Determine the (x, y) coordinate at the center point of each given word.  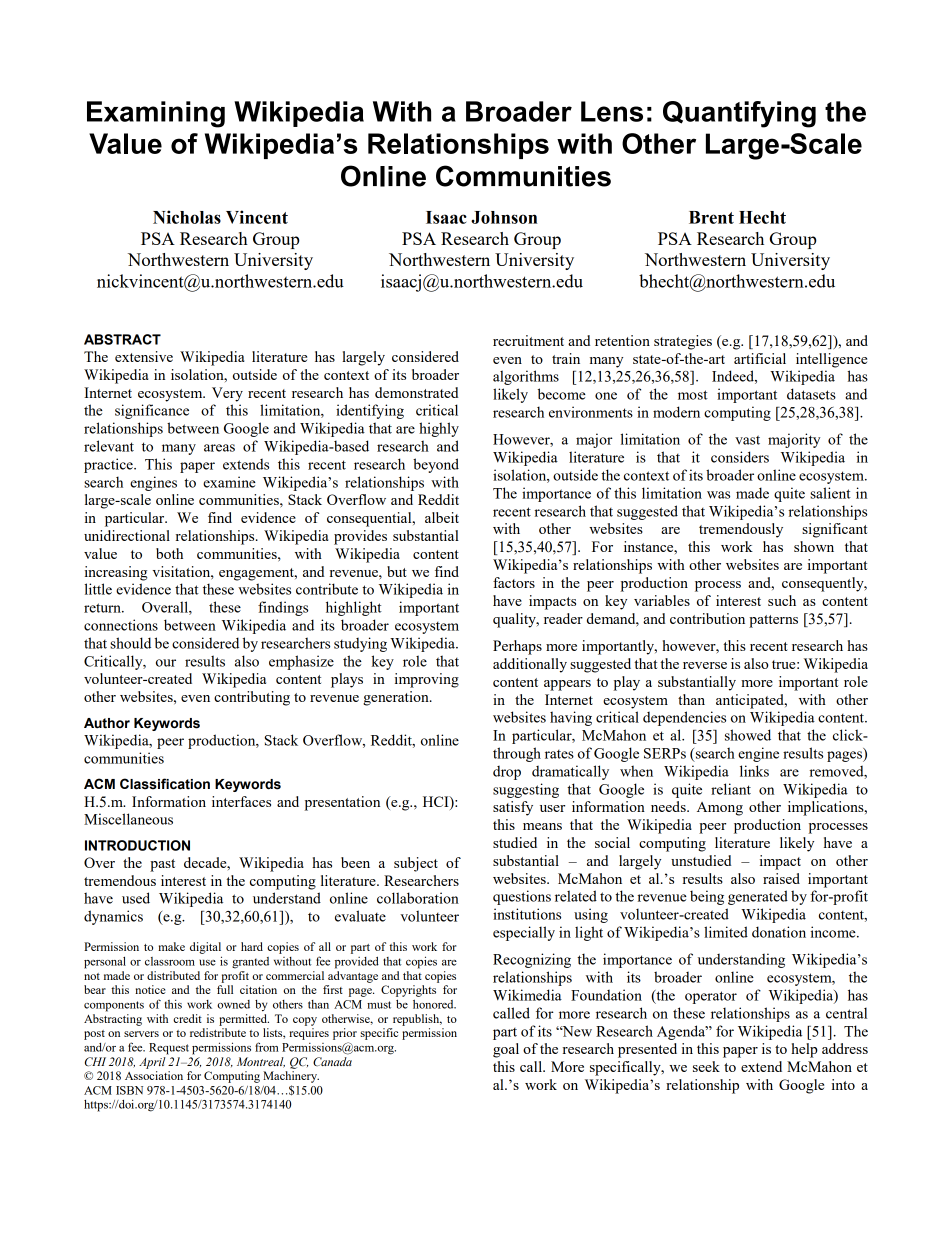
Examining (156, 114)
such (782, 600)
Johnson (504, 217)
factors (514, 582)
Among (720, 809)
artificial (760, 358)
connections (121, 625)
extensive (144, 356)
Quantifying (739, 114)
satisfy (513, 808)
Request (169, 1049)
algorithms (526, 377)
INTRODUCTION (137, 845)
